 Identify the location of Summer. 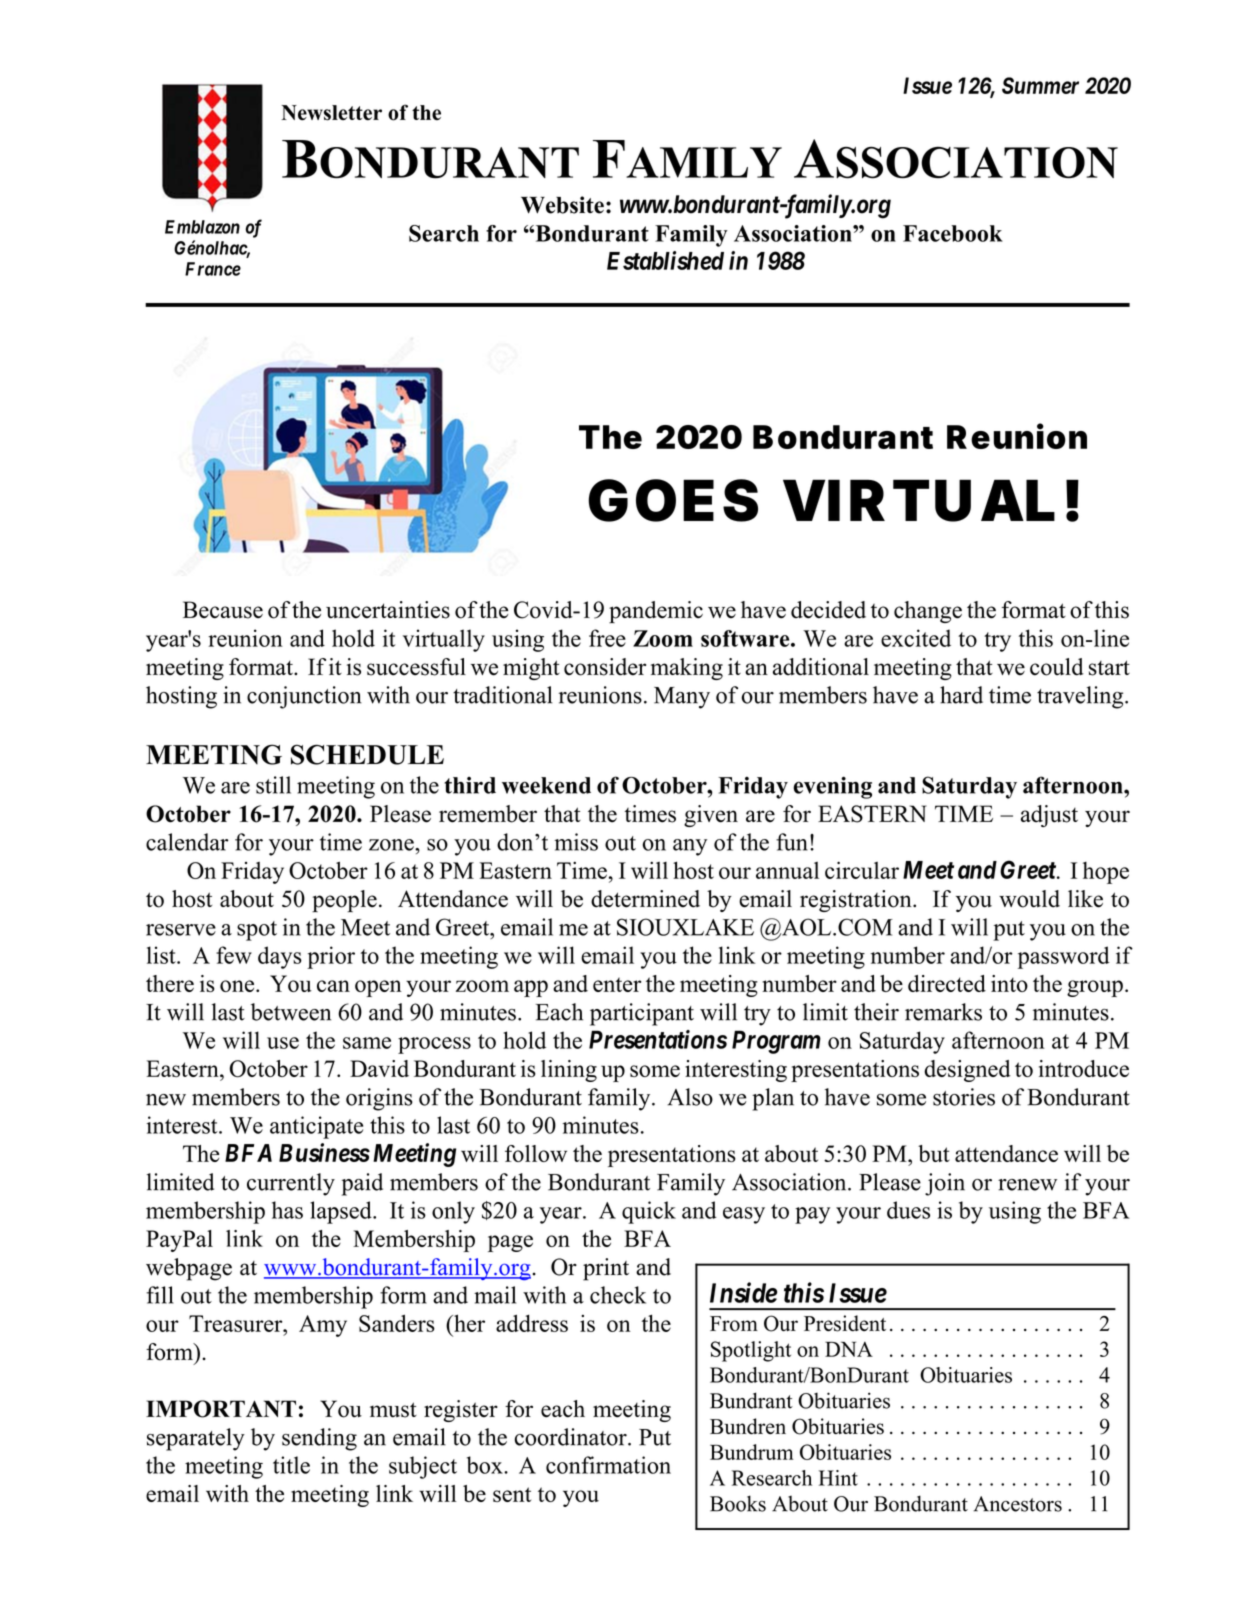
(1040, 85).
